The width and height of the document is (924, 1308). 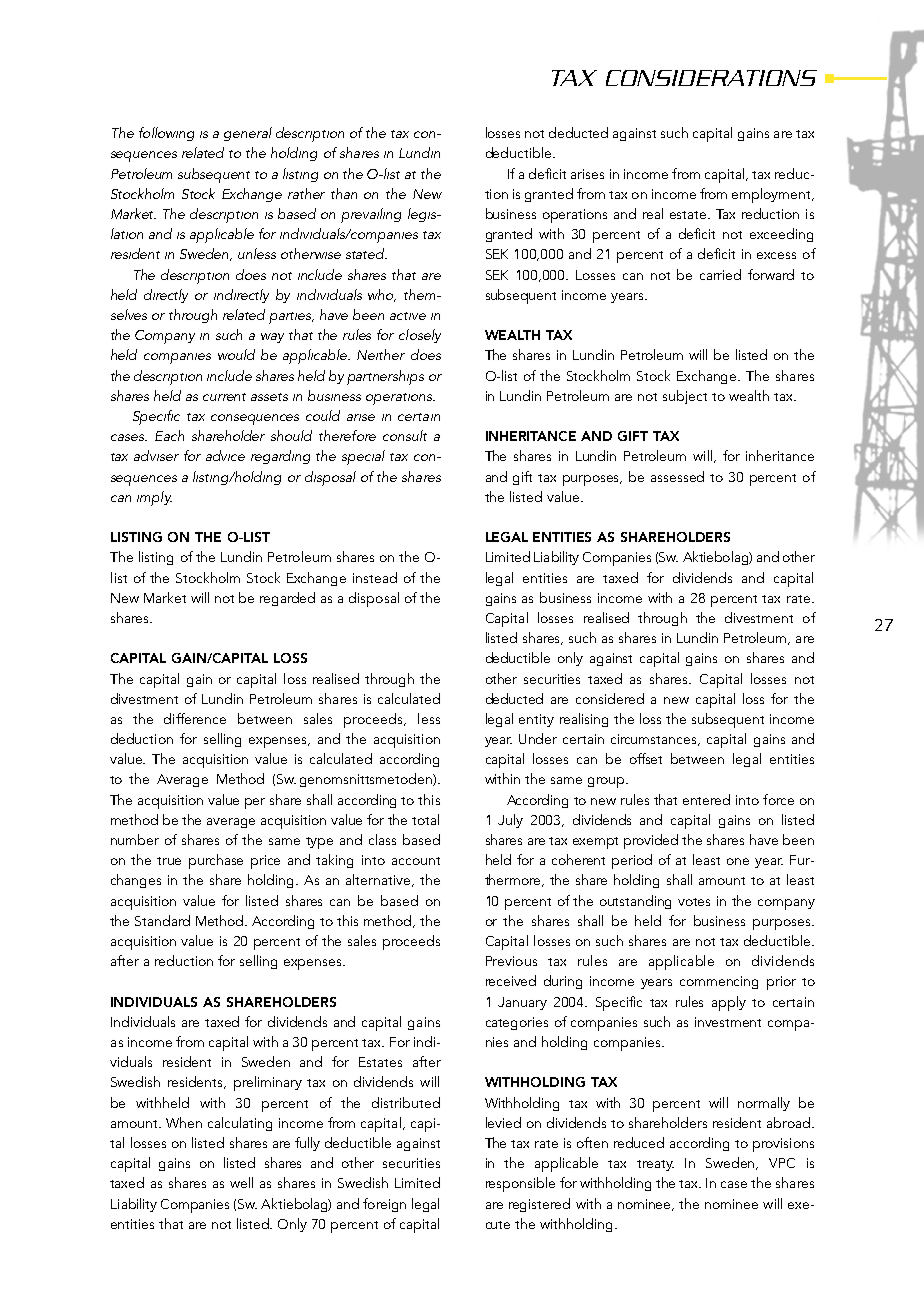 What do you see at coordinates (706, 799) in the document?
I see `entered` at bounding box center [706, 799].
